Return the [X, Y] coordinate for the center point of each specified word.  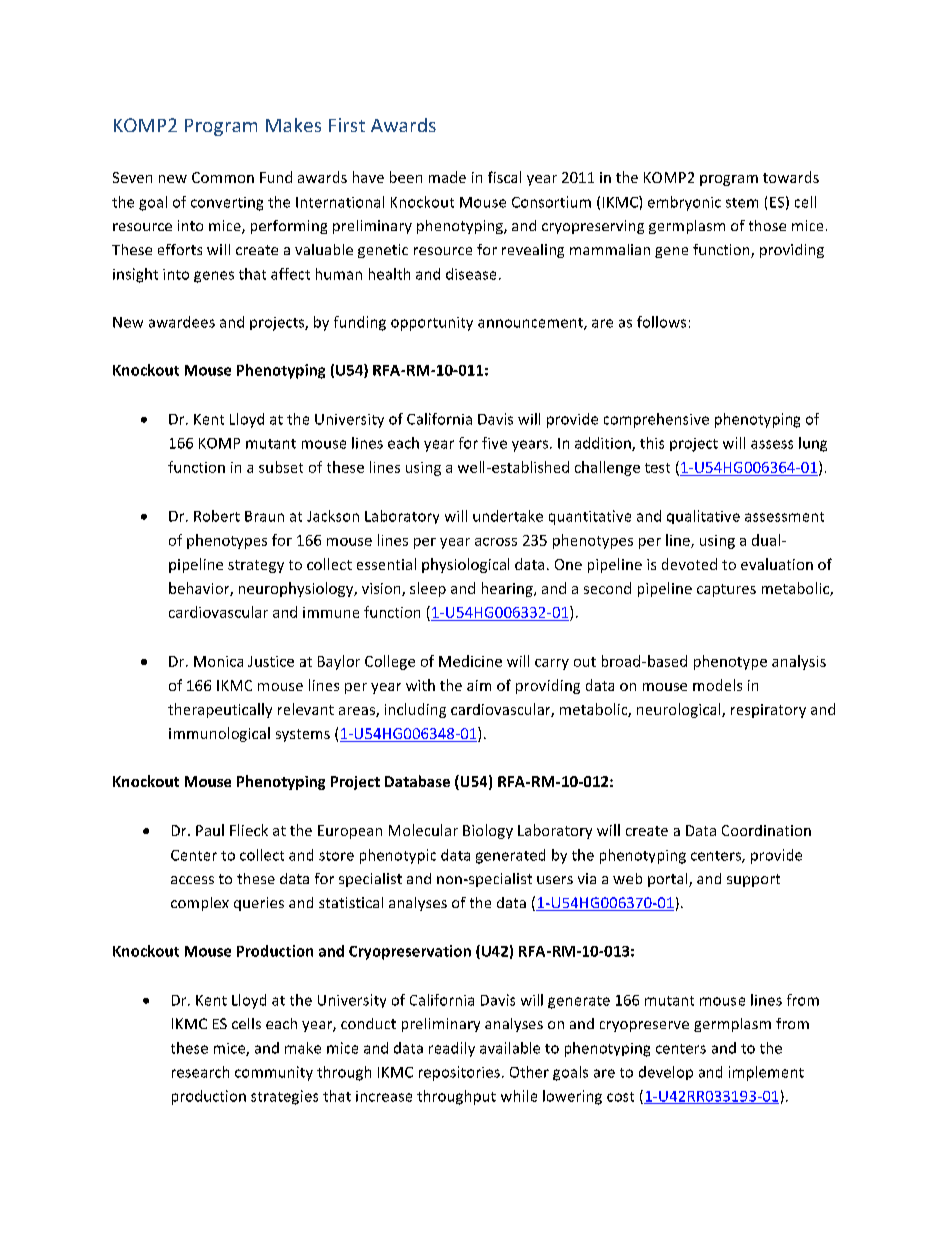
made [447, 177]
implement [766, 1073]
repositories [459, 1073]
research [200, 1072]
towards [791, 177]
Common [223, 177]
